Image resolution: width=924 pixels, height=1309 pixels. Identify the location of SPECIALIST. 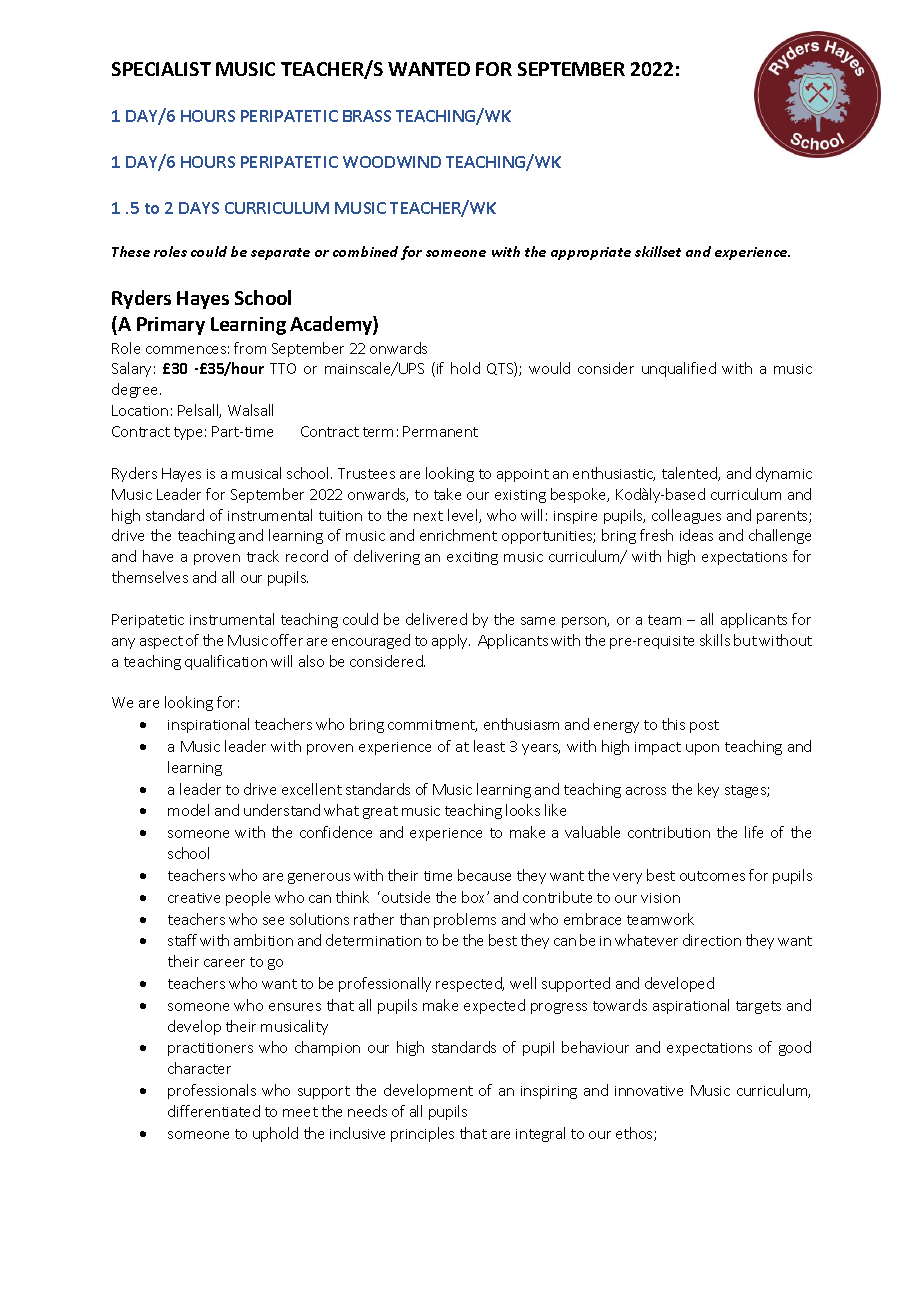
(161, 69).
